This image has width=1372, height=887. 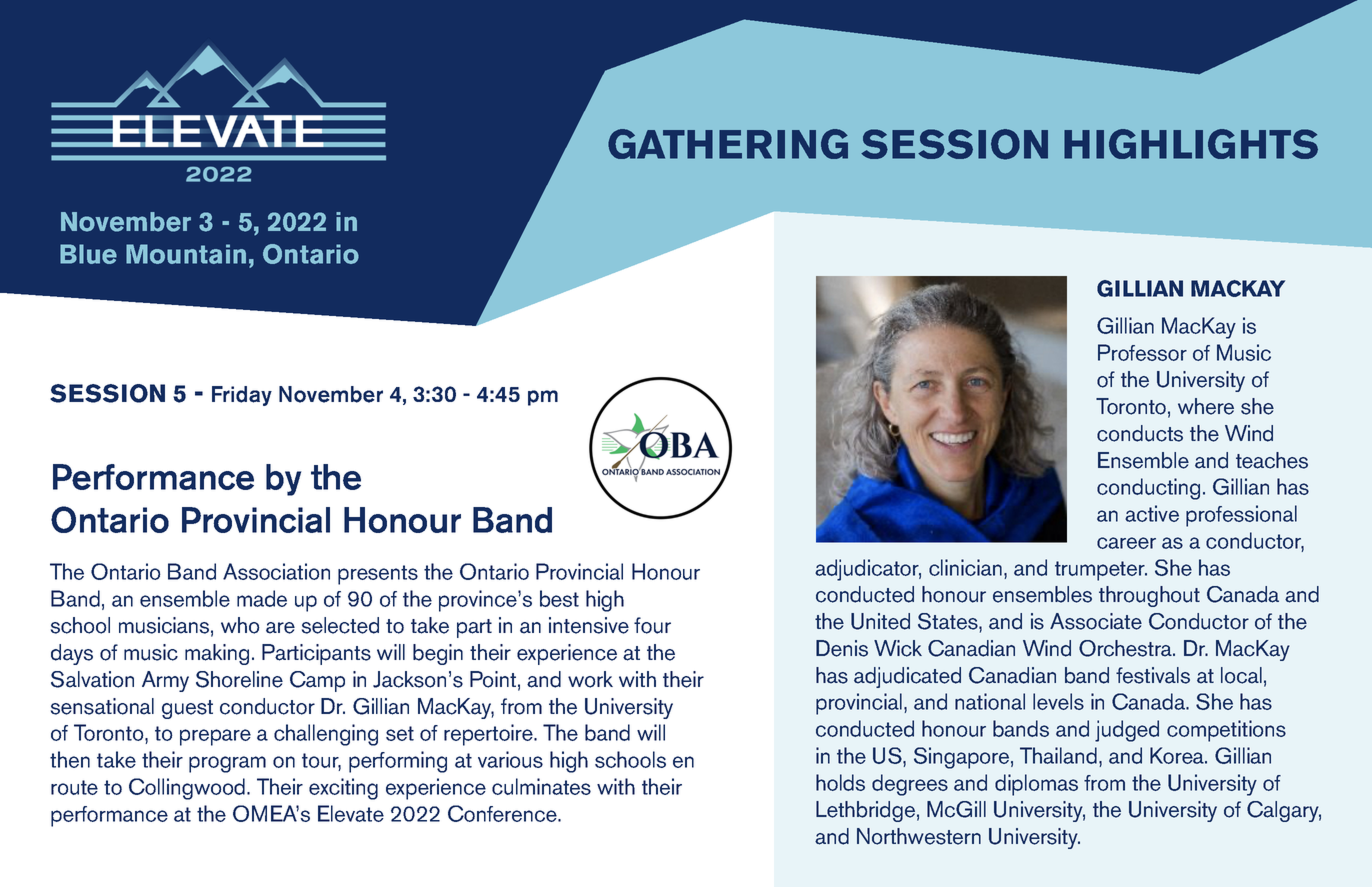 I want to click on Friday, so click(x=242, y=396).
